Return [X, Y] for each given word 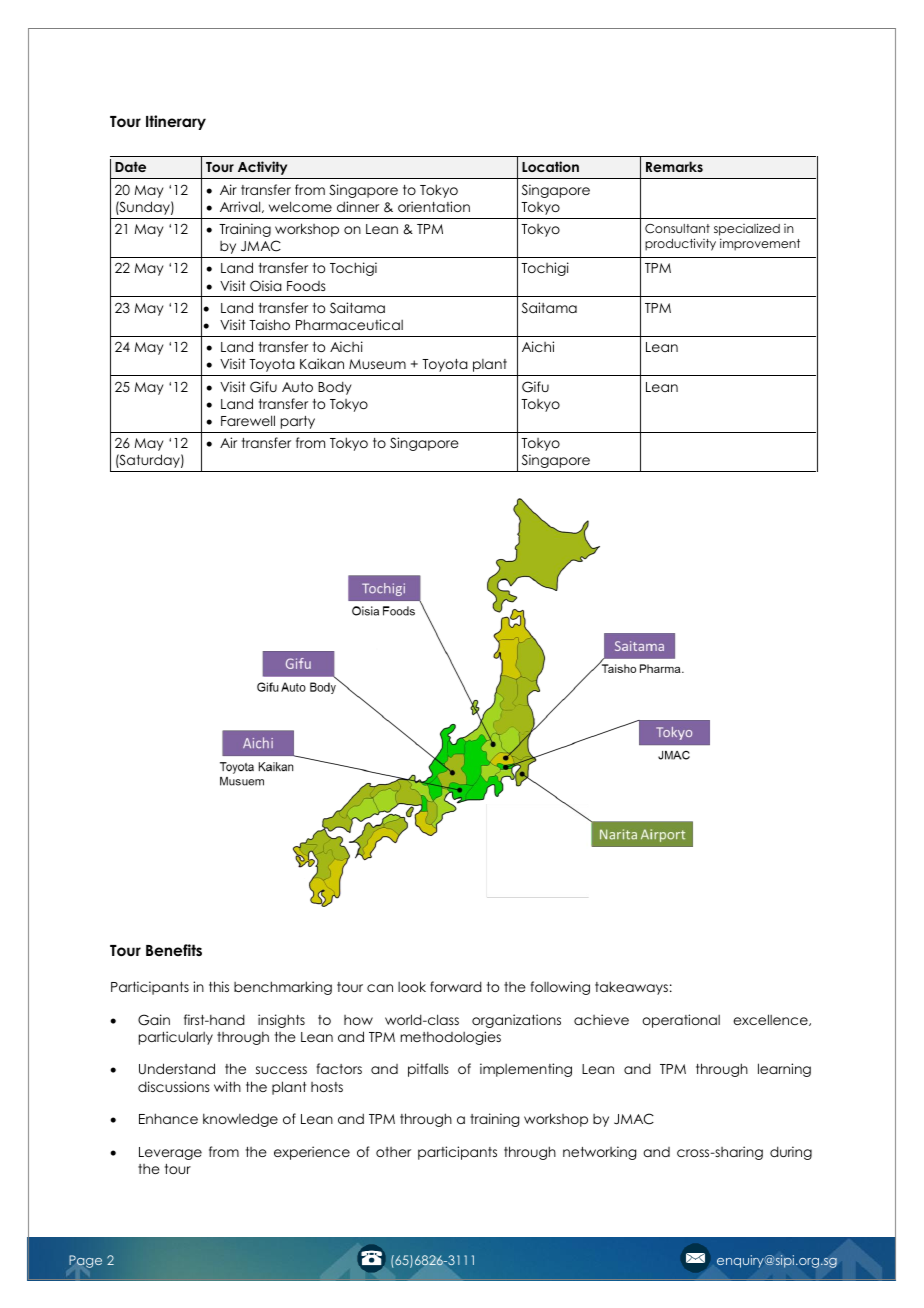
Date [130, 167]
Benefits [174, 950]
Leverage [170, 1153]
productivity [680, 244]
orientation [434, 206]
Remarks [674, 166]
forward [456, 986]
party [298, 422]
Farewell [248, 420]
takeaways [631, 988]
